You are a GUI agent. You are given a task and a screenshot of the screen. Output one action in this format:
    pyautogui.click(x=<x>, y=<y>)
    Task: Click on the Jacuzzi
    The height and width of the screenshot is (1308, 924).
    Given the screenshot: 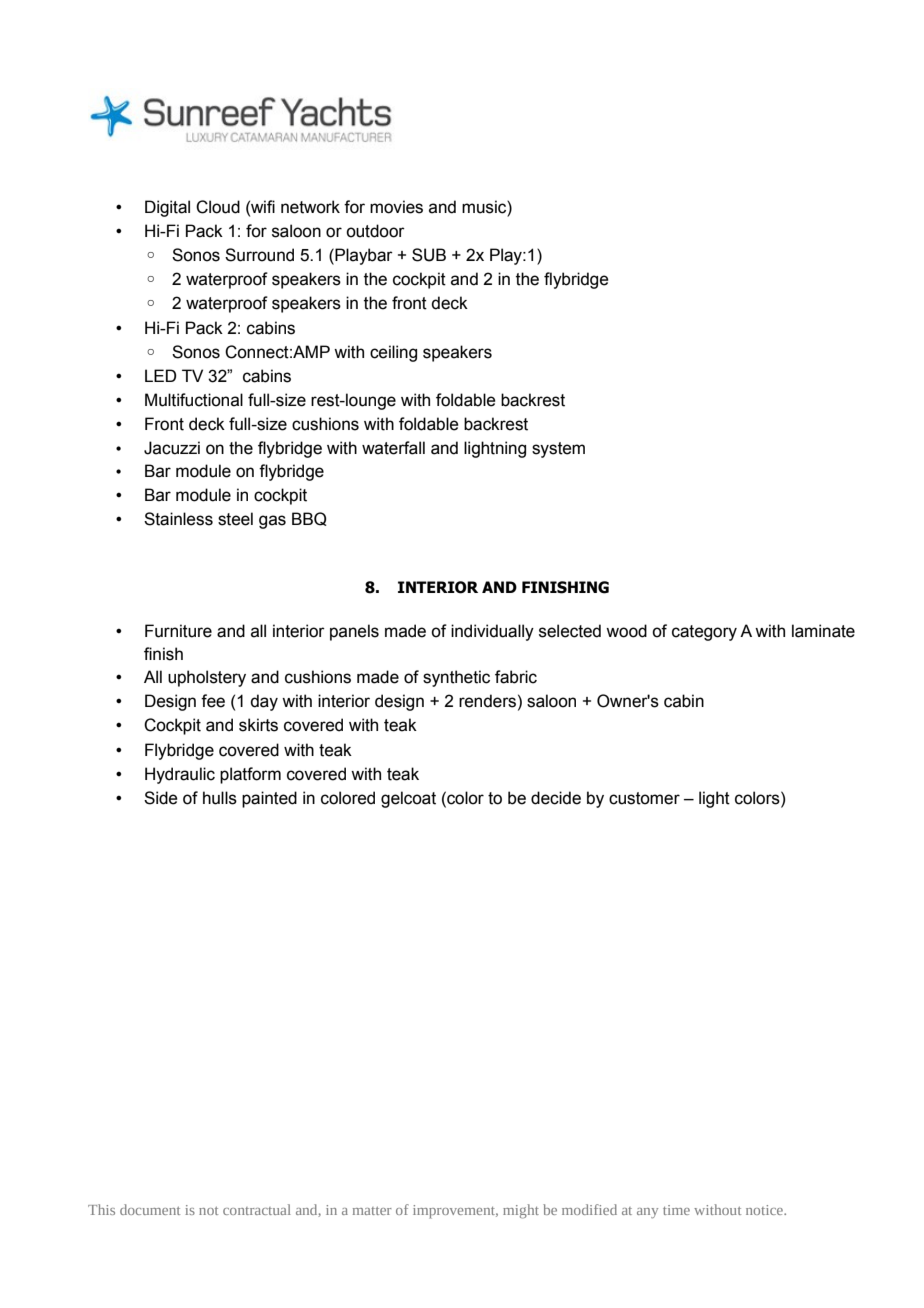 What is the action you would take?
    pyautogui.click(x=172, y=448)
